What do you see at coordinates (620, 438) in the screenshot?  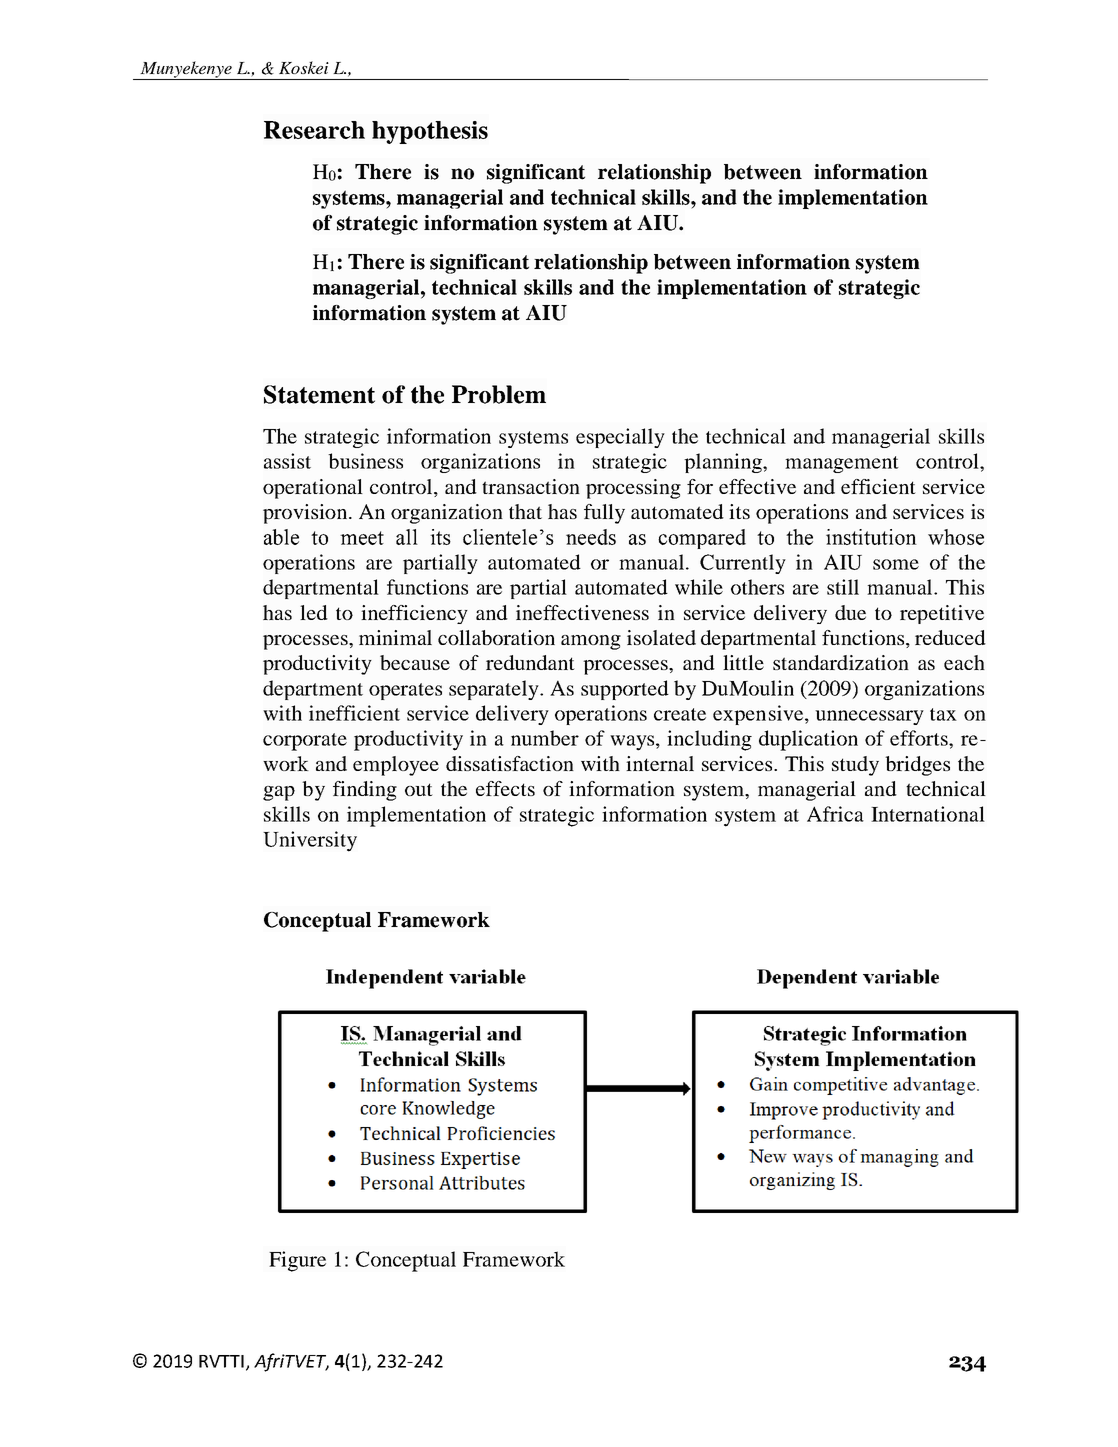 I see `especially` at bounding box center [620, 438].
